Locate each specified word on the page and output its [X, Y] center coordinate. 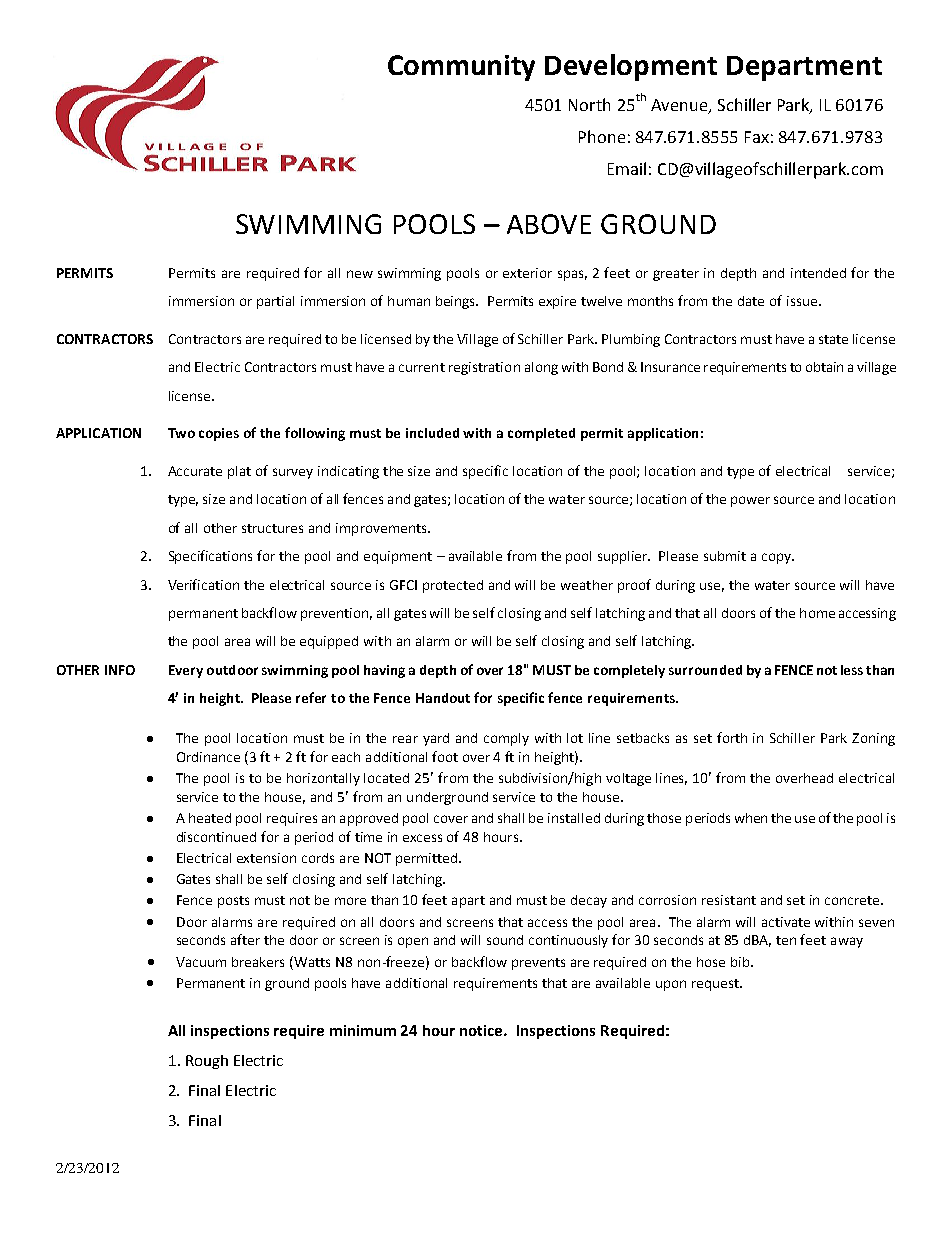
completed [541, 434]
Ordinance [208, 757]
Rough [207, 1062]
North [589, 104]
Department [804, 68]
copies [219, 434]
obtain [824, 367]
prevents [538, 964]
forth [732, 737]
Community [461, 68]
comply [506, 739]
